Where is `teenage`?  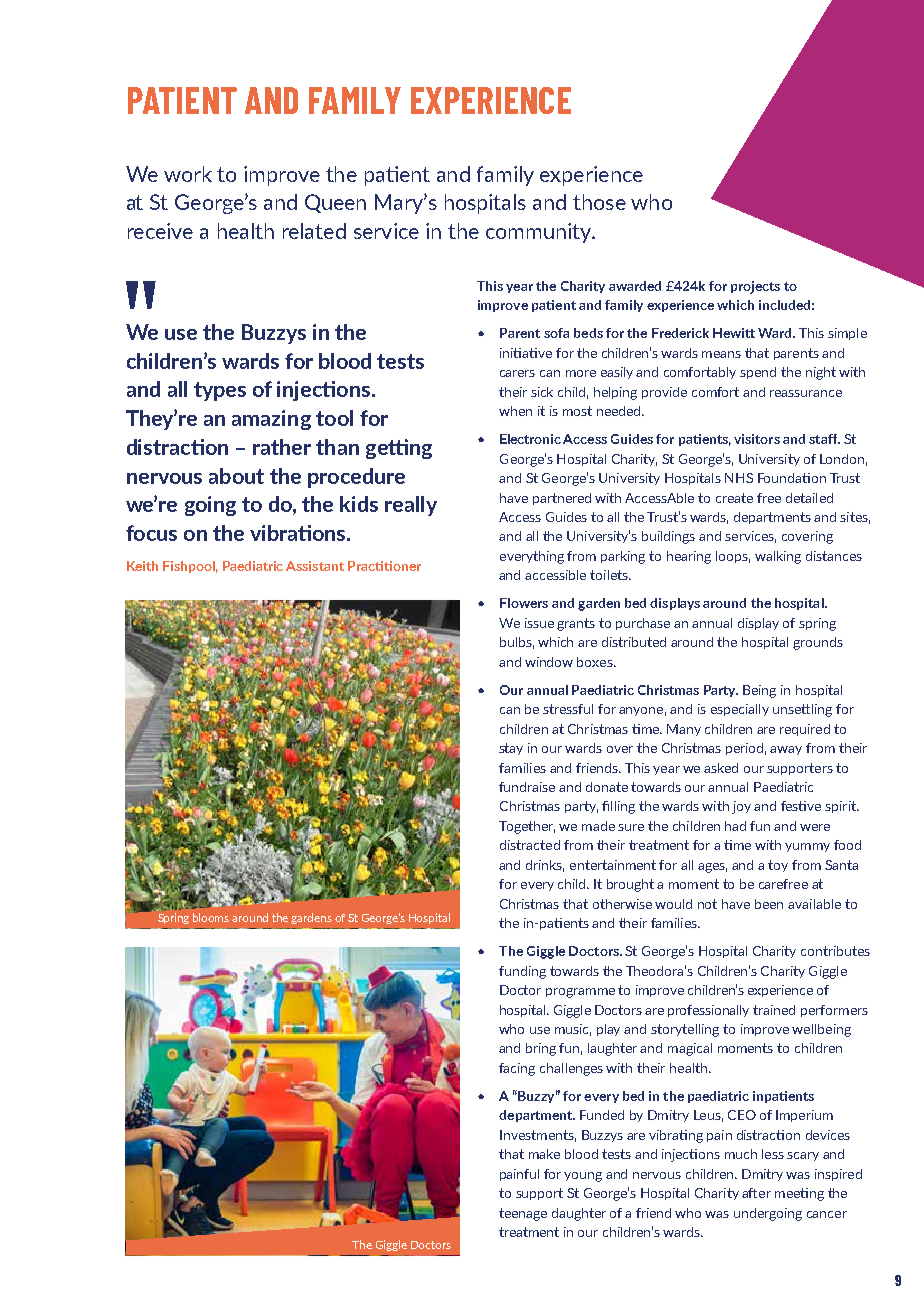 teenage is located at coordinates (523, 1214).
